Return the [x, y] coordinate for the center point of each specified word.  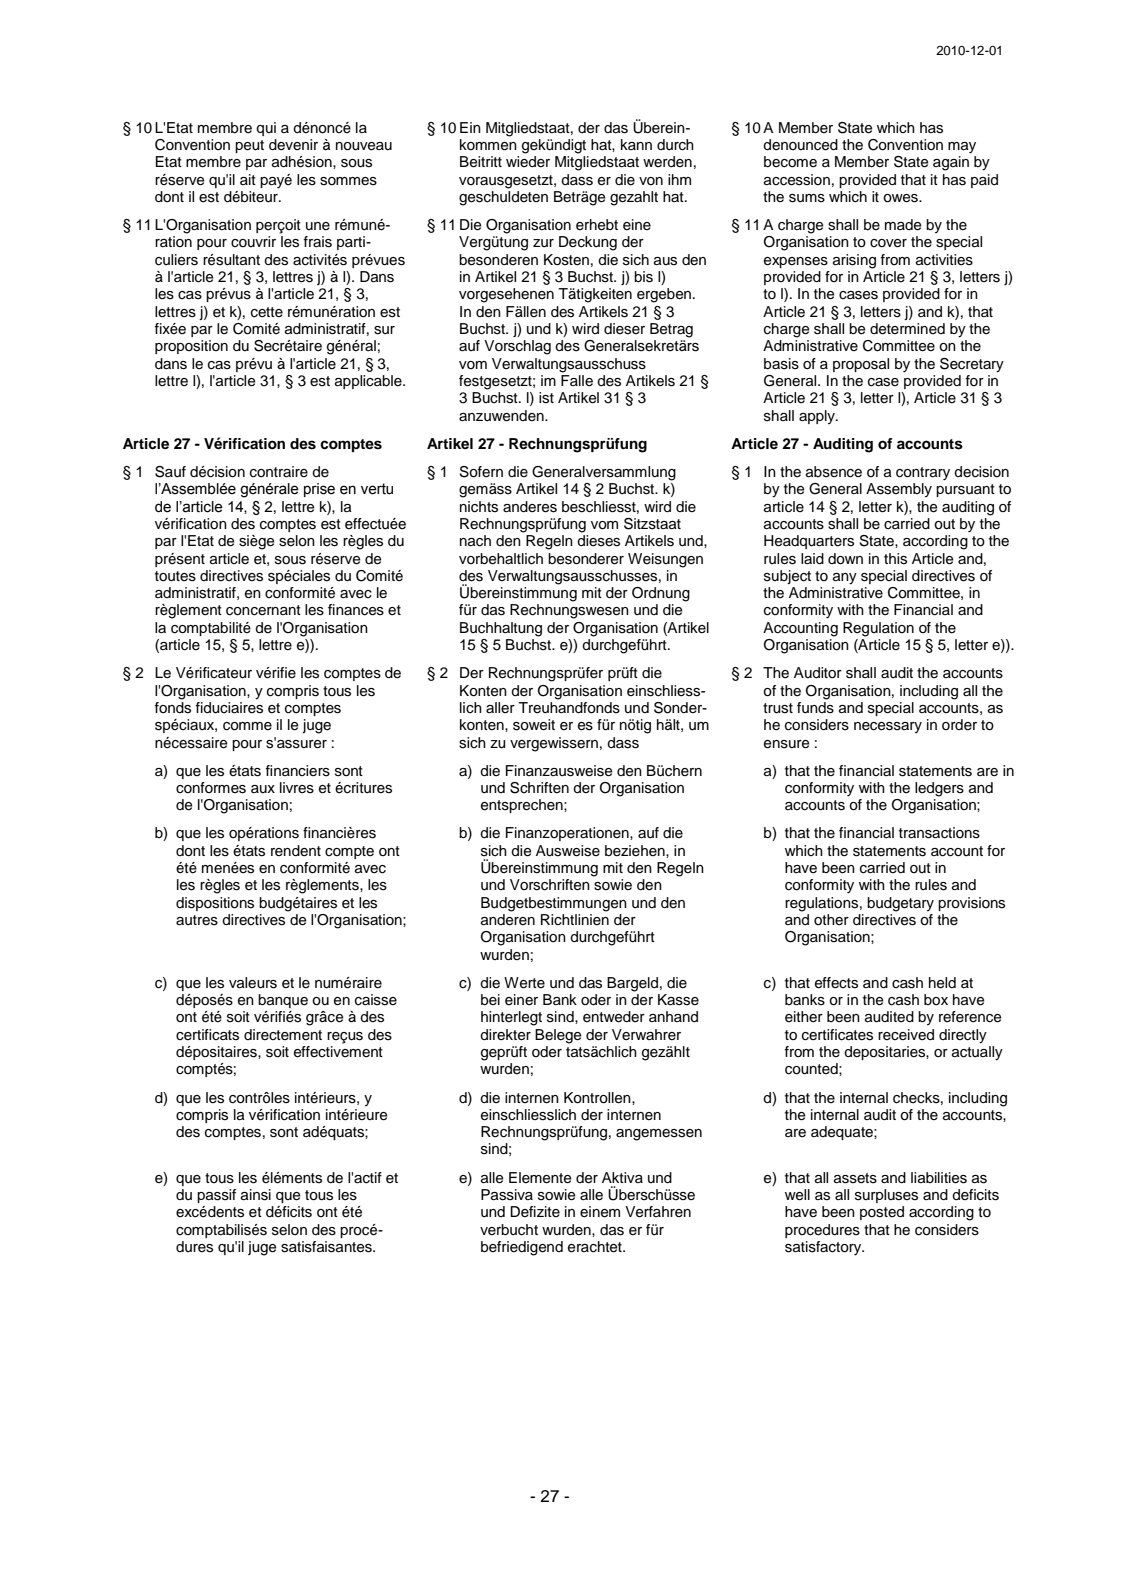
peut [249, 146]
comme [247, 726]
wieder [528, 162]
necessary [888, 727]
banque [283, 1001]
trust [778, 708]
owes [901, 198]
